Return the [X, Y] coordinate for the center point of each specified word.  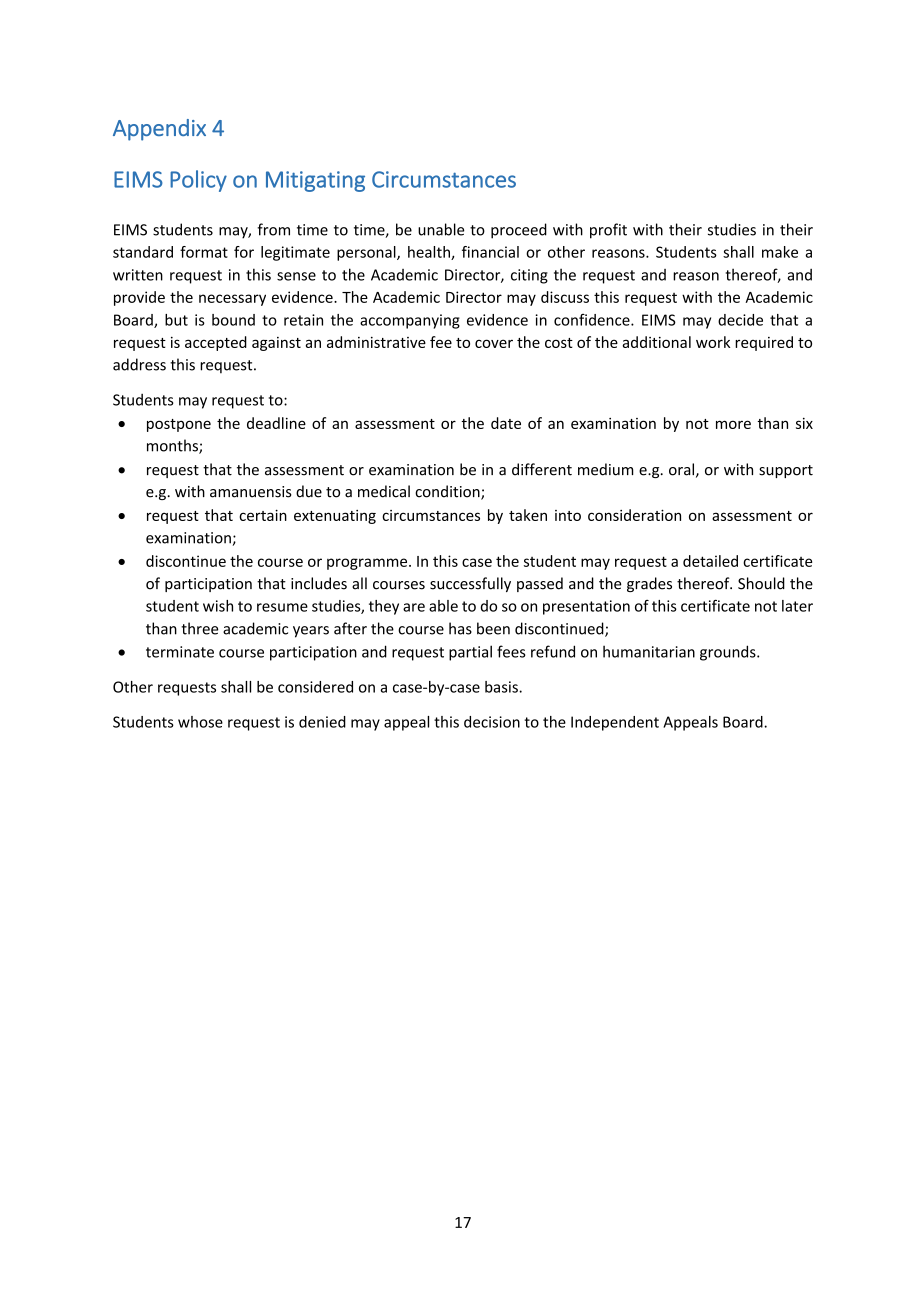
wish [218, 606]
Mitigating [315, 181]
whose [200, 722]
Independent [615, 723]
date [506, 423]
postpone [179, 425]
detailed [710, 561]
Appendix [159, 130]
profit [608, 231]
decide [740, 320]
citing [529, 276]
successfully [470, 584]
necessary [232, 300]
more [733, 424]
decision [492, 722]
